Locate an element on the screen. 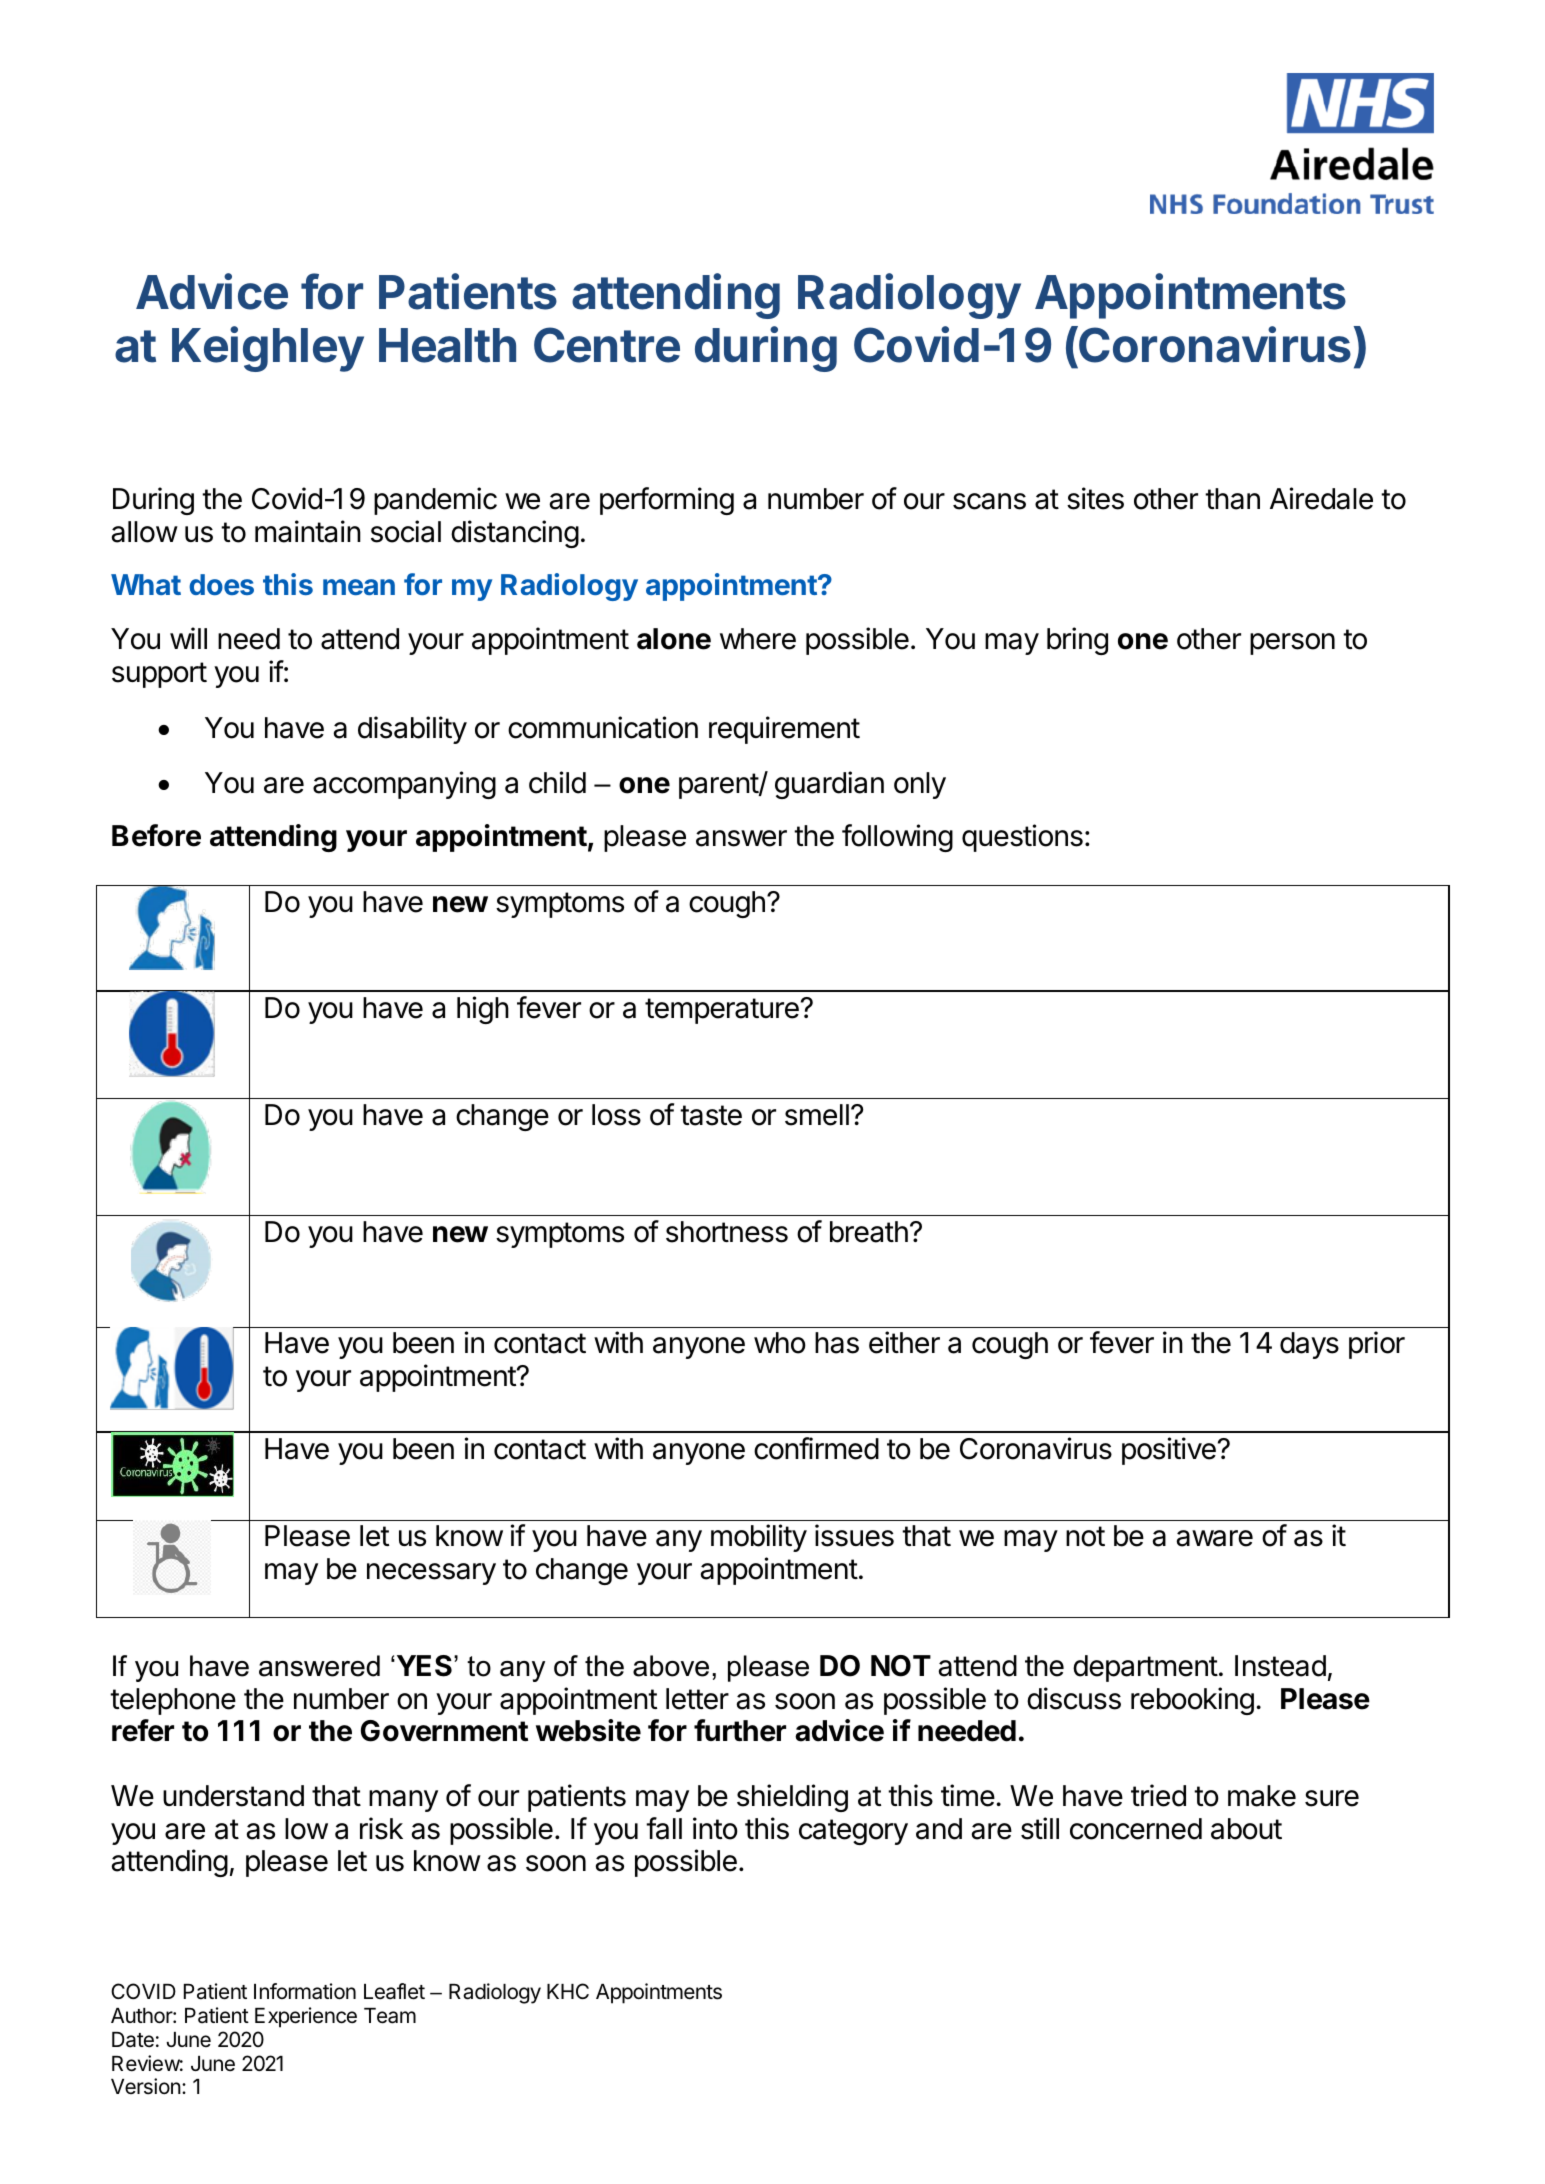 The image size is (1545, 2184). Experience is located at coordinates (306, 2017).
